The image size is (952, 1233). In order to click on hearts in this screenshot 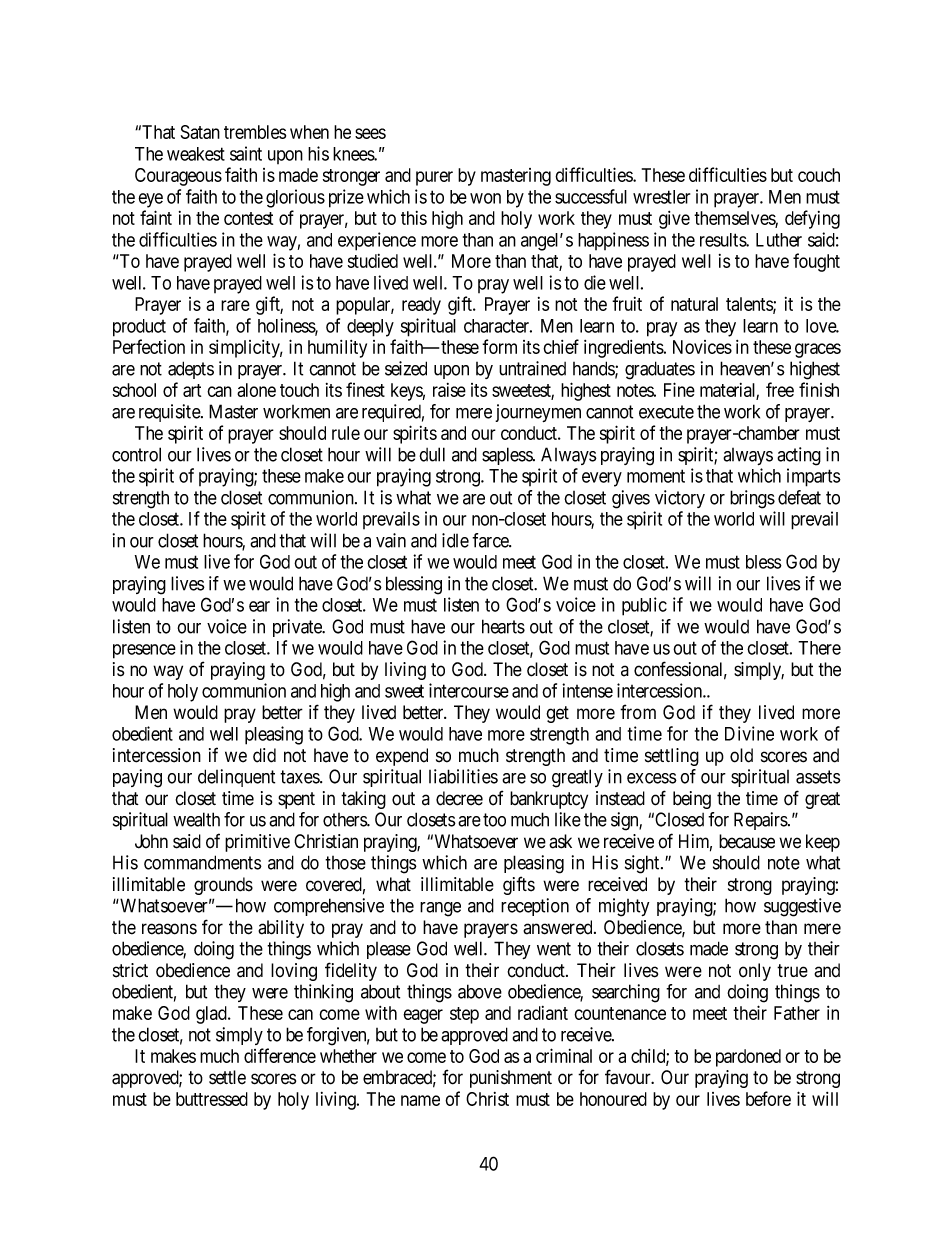, I will do `click(503, 626)`.
